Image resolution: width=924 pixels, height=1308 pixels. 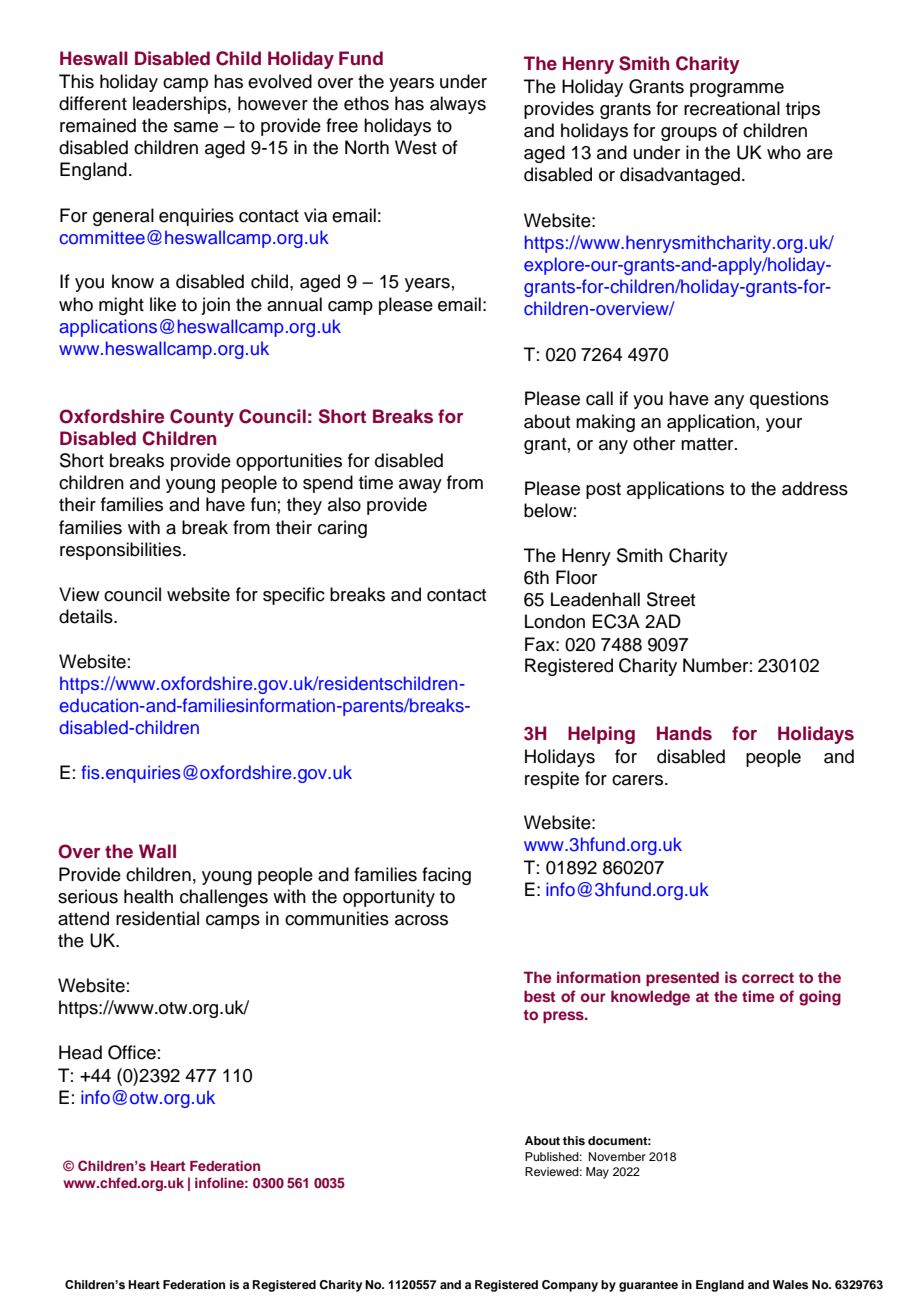 What do you see at coordinates (555, 621) in the image?
I see `London` at bounding box center [555, 621].
